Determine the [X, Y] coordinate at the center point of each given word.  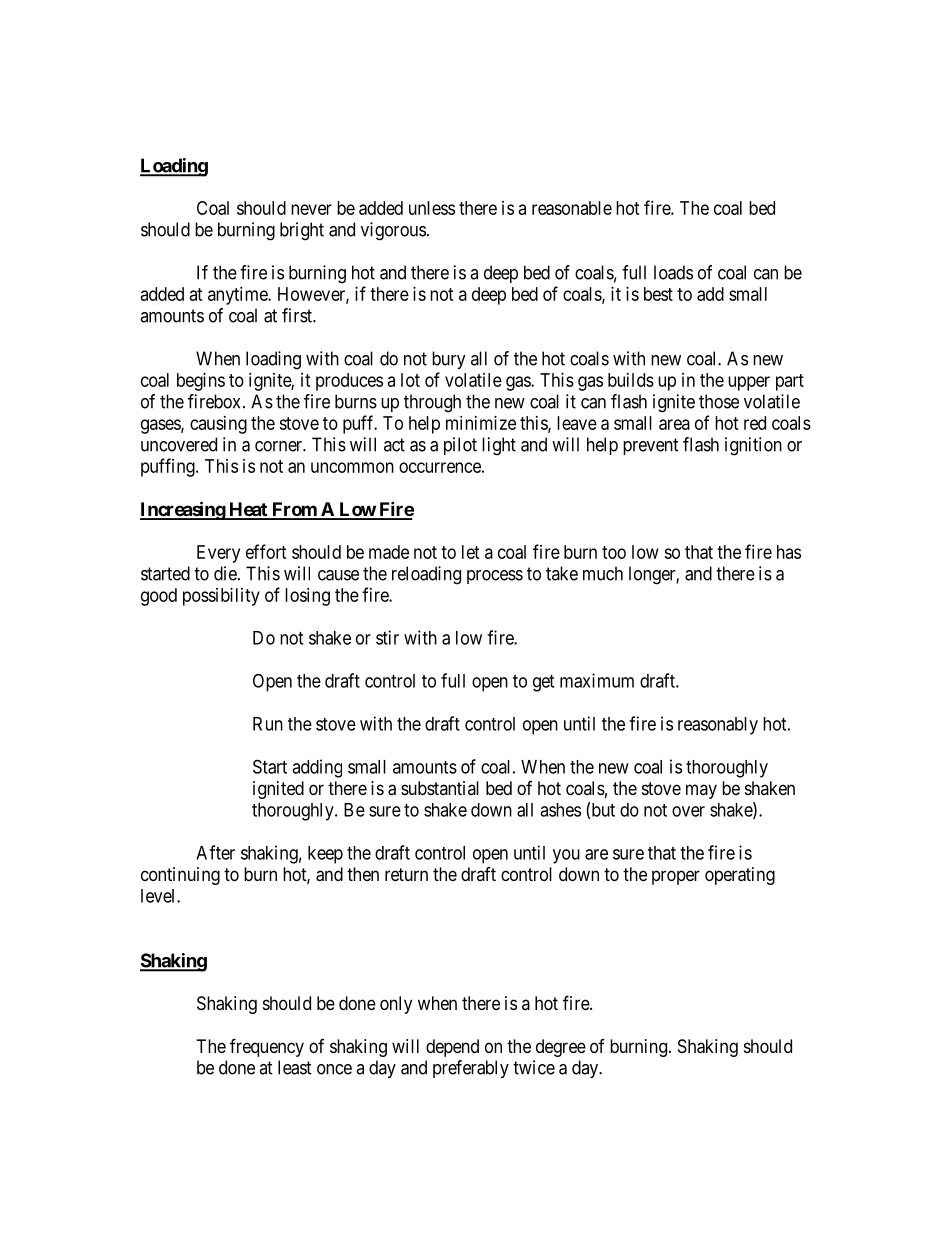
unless [432, 208]
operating [740, 876]
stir [387, 637]
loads [673, 272]
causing [218, 425]
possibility [221, 597]
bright [302, 231]
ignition [753, 446]
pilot [460, 446]
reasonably [718, 726]
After [215, 852]
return [406, 874]
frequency [267, 1047]
